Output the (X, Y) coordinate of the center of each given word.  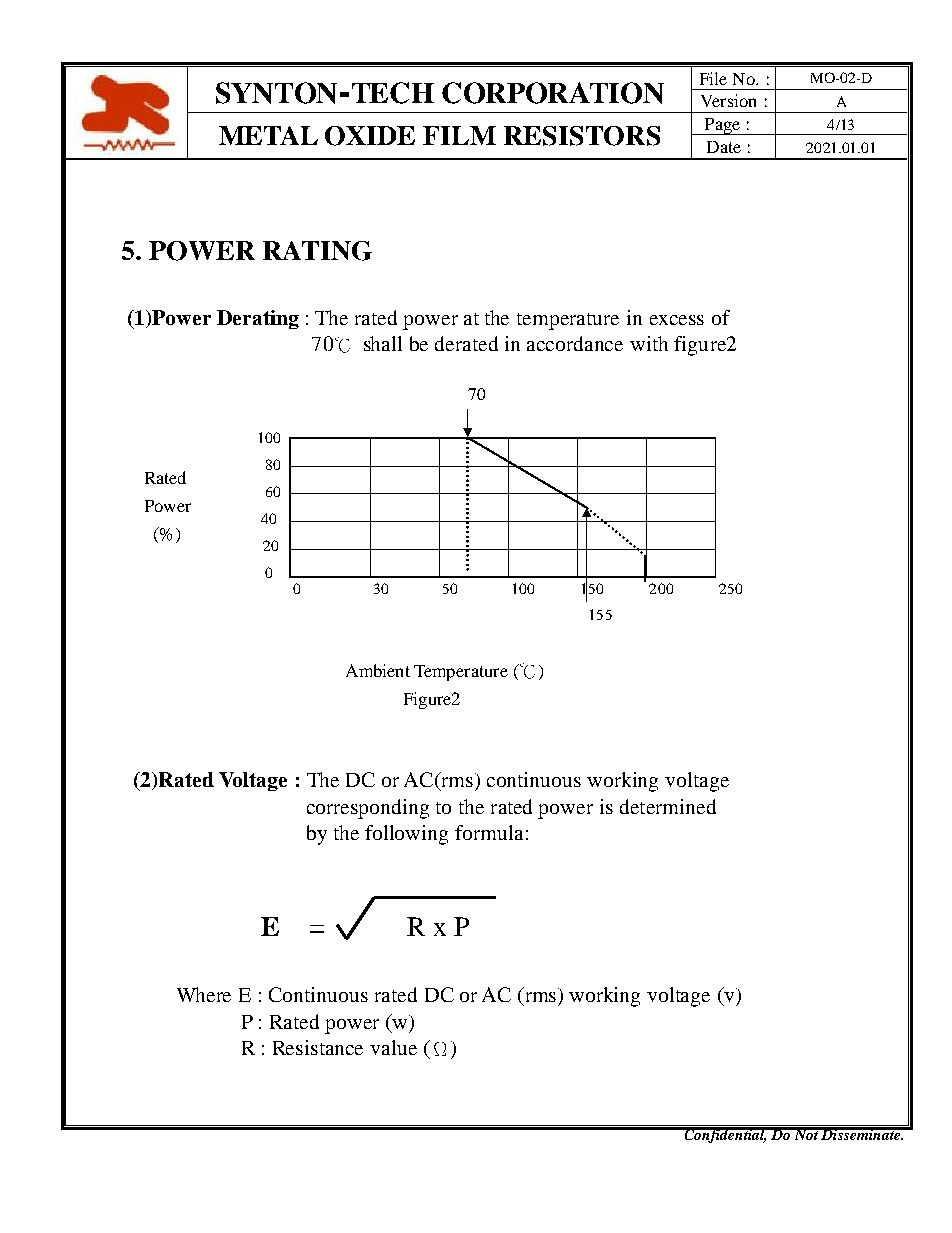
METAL (268, 135)
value (393, 1047)
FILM (459, 135)
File (713, 78)
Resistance (318, 1047)
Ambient (378, 670)
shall (383, 343)
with (649, 343)
